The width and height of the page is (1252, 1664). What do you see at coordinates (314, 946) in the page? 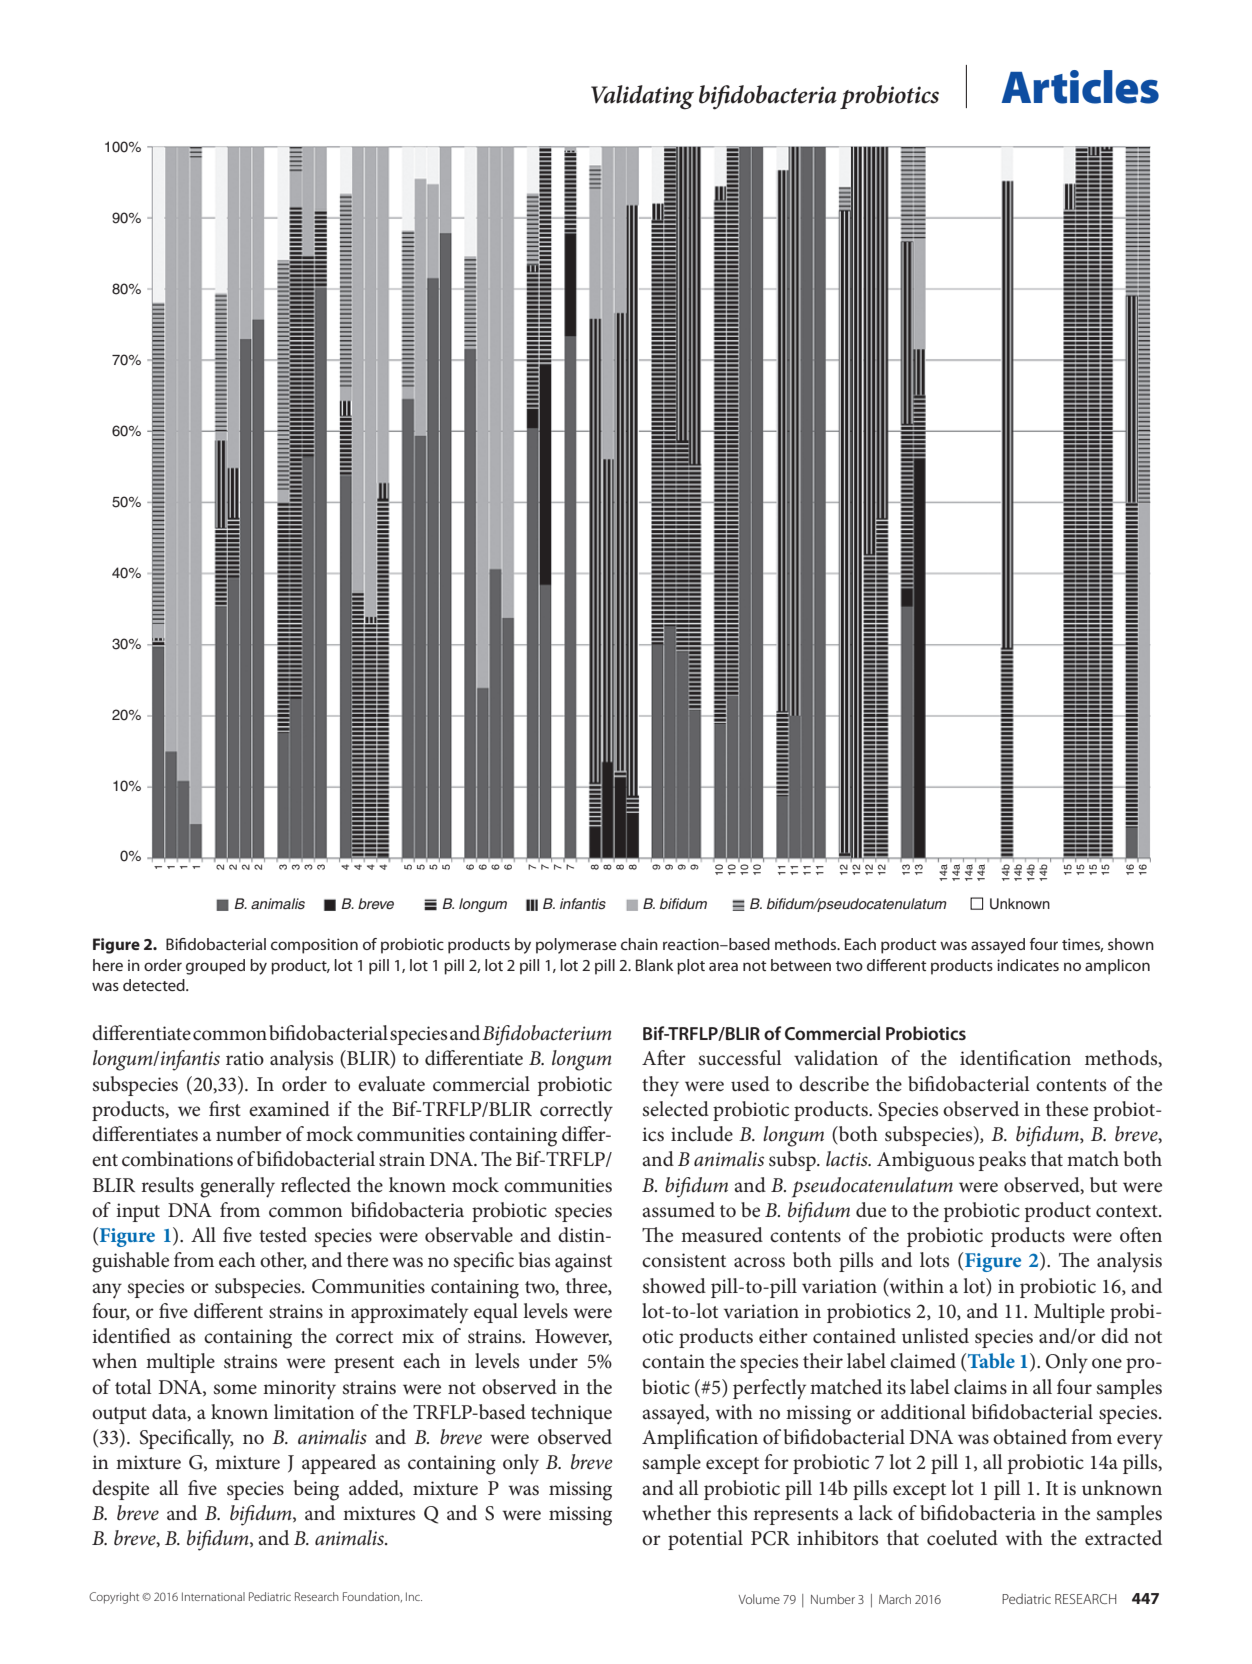
I see `composition` at bounding box center [314, 946].
